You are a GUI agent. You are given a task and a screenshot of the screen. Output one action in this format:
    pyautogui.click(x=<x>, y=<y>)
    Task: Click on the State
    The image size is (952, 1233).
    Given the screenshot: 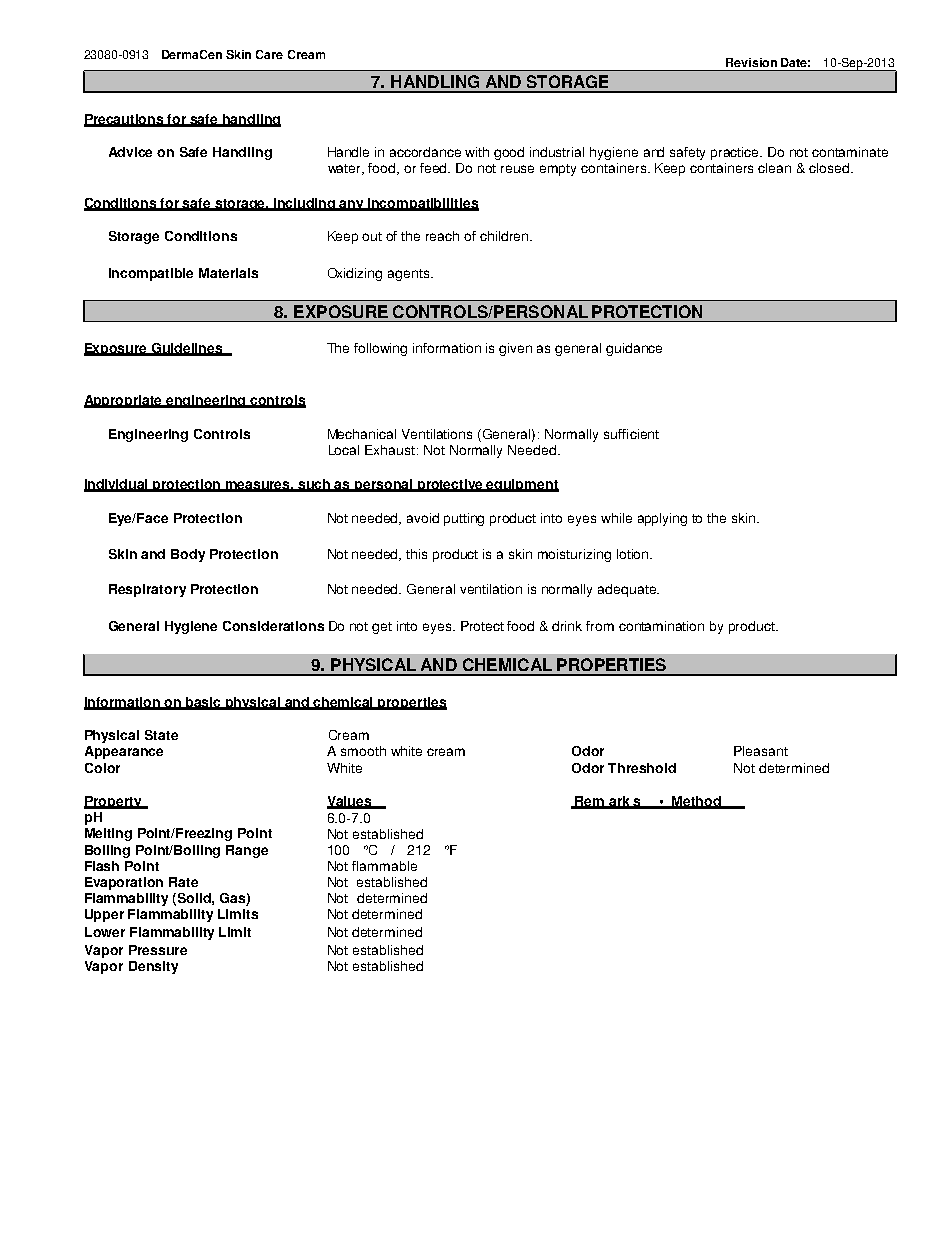 What is the action you would take?
    pyautogui.click(x=161, y=735)
